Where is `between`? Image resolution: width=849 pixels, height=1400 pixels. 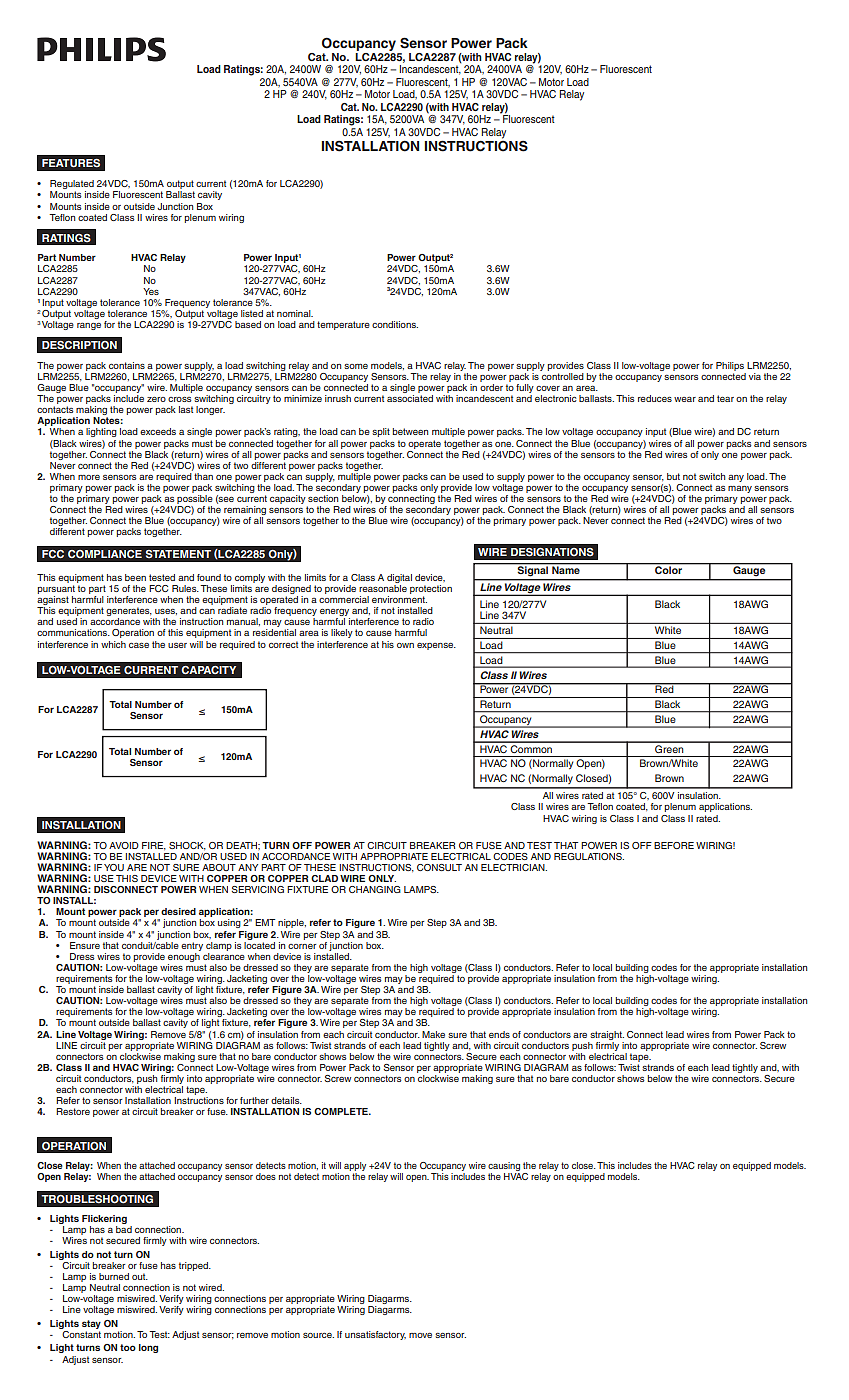
between is located at coordinates (410, 431).
